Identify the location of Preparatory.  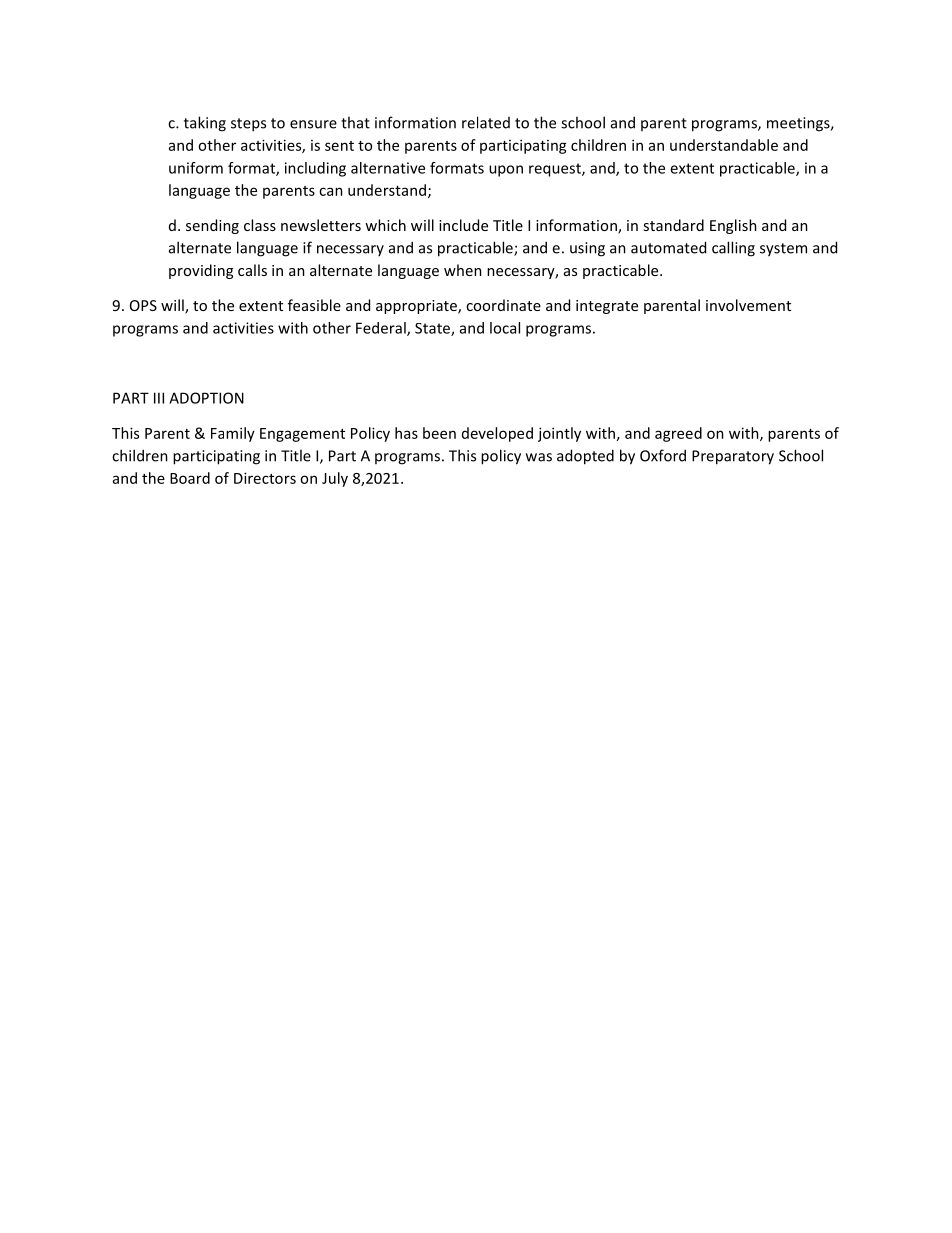
(733, 457).
